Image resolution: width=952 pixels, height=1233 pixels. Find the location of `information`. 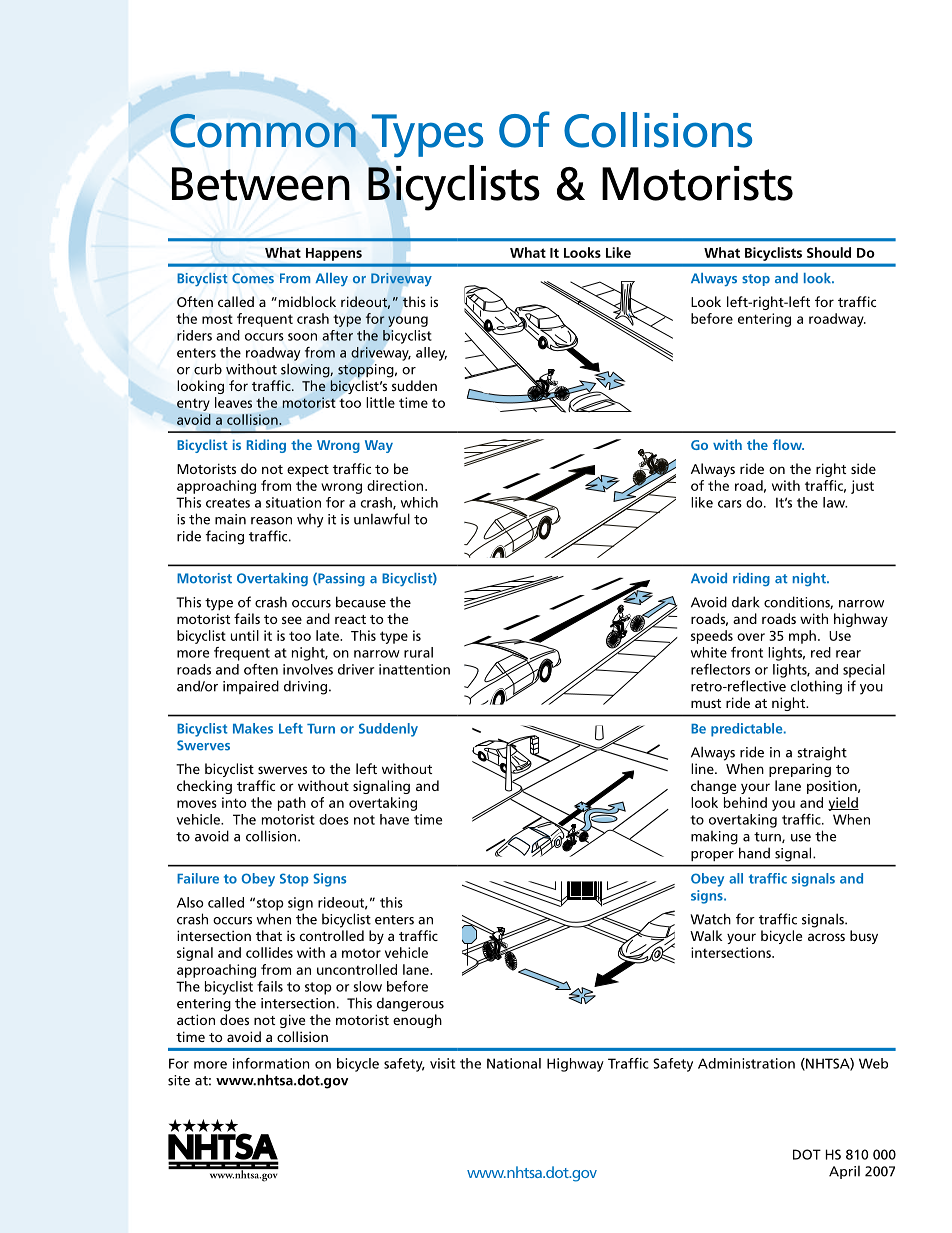

information is located at coordinates (271, 1063).
